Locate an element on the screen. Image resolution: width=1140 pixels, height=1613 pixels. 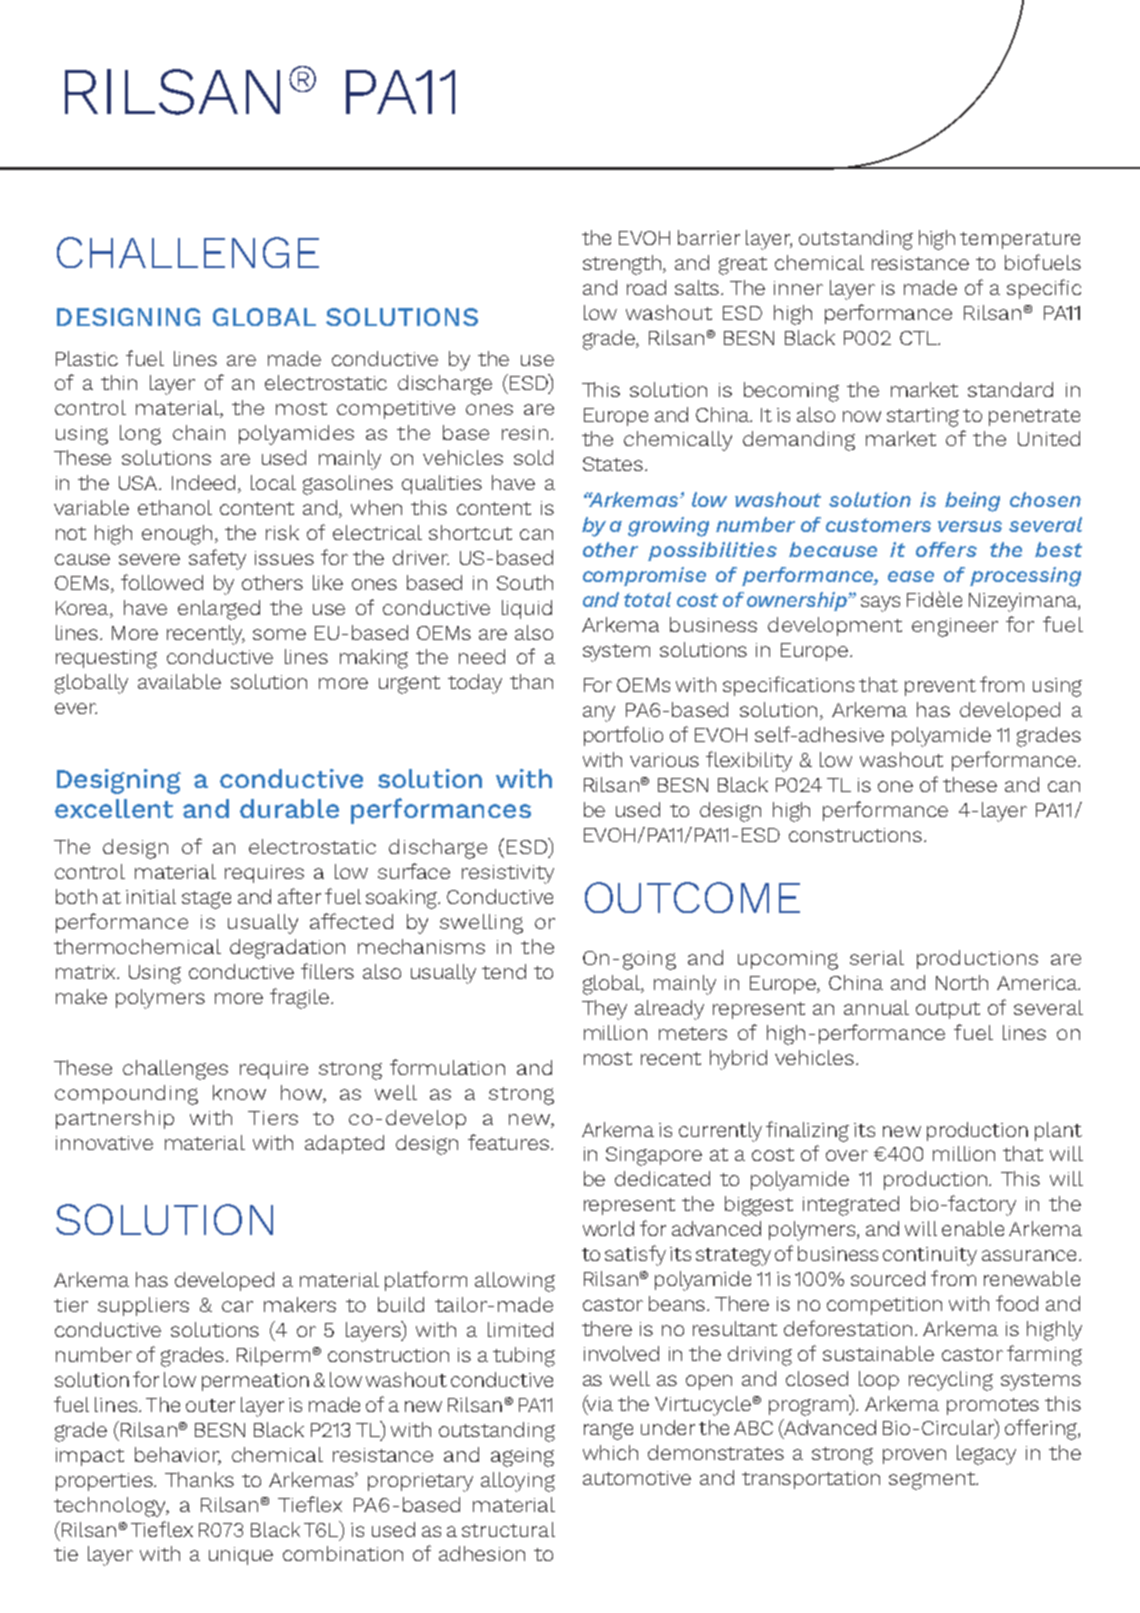
CTL is located at coordinates (919, 338).
